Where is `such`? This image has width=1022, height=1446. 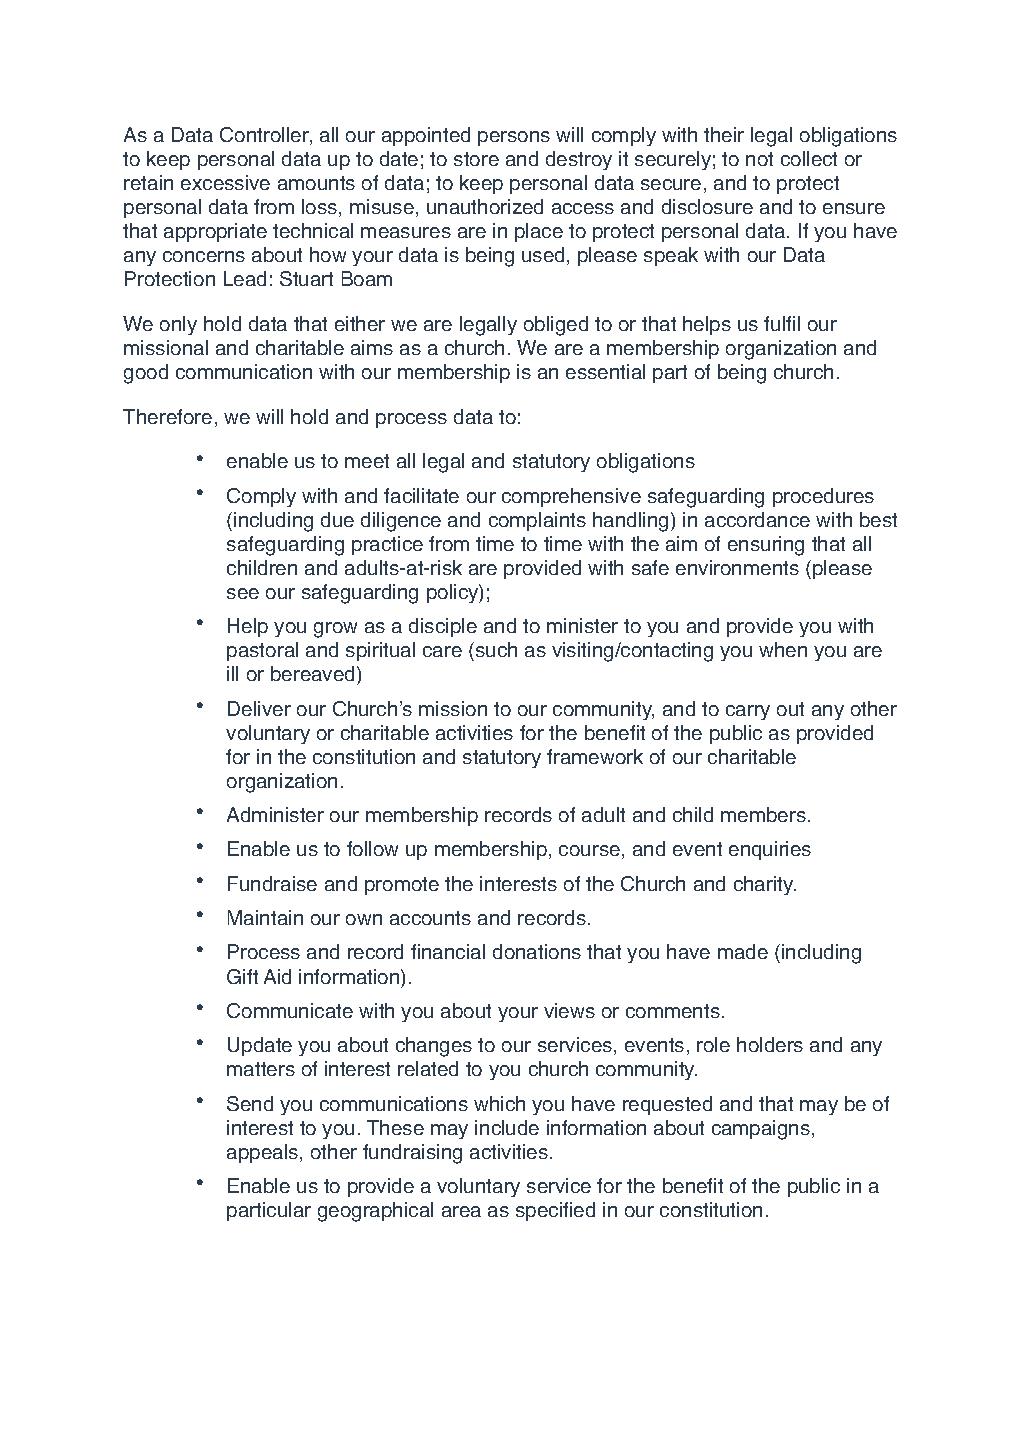
such is located at coordinates (496, 649).
